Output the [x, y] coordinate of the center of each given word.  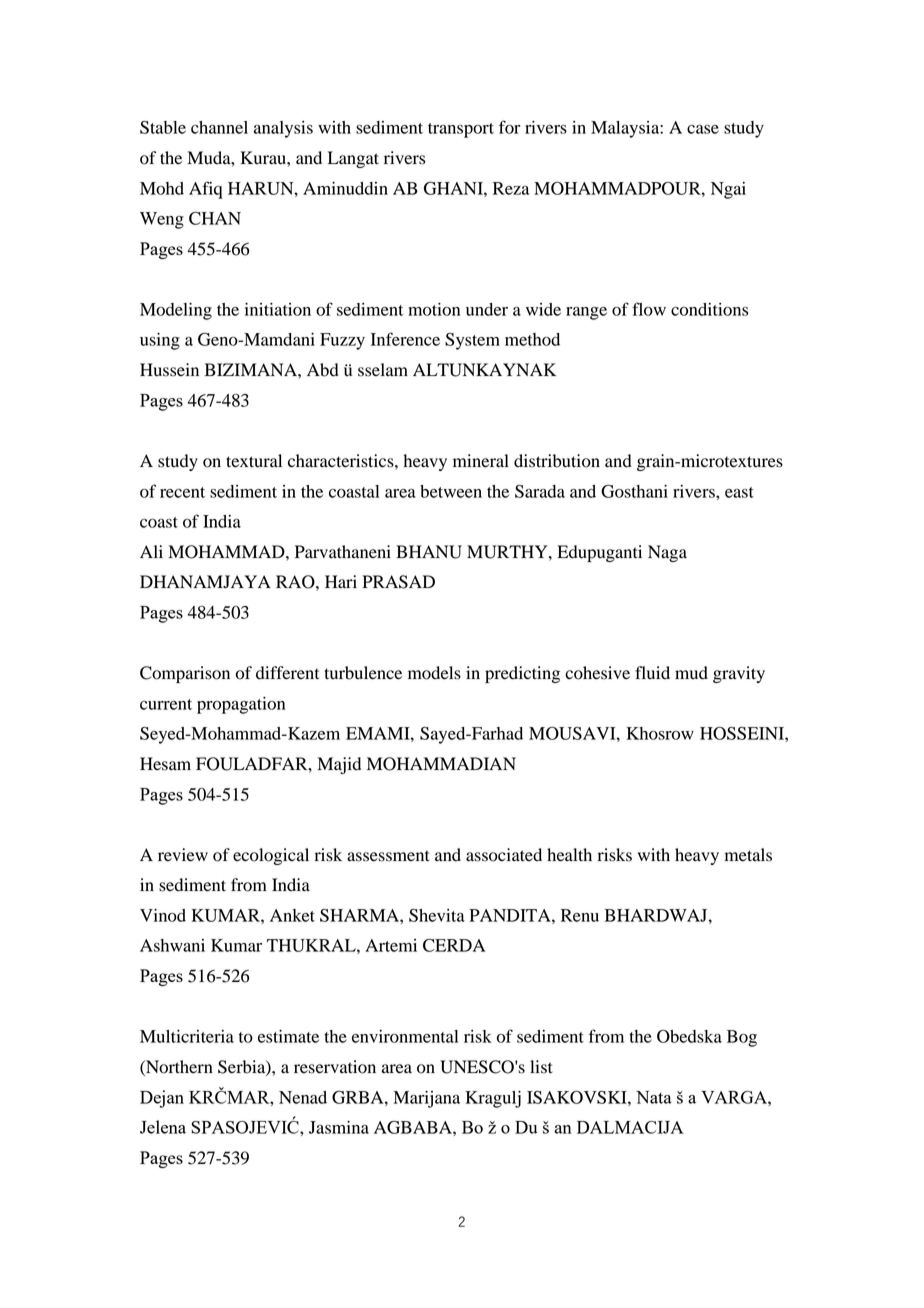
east [739, 492]
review [183, 855]
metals [748, 855]
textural [254, 461]
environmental [405, 1036]
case [703, 129]
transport [461, 130]
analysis [283, 129]
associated [504, 855]
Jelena [163, 1127]
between [451, 491]
